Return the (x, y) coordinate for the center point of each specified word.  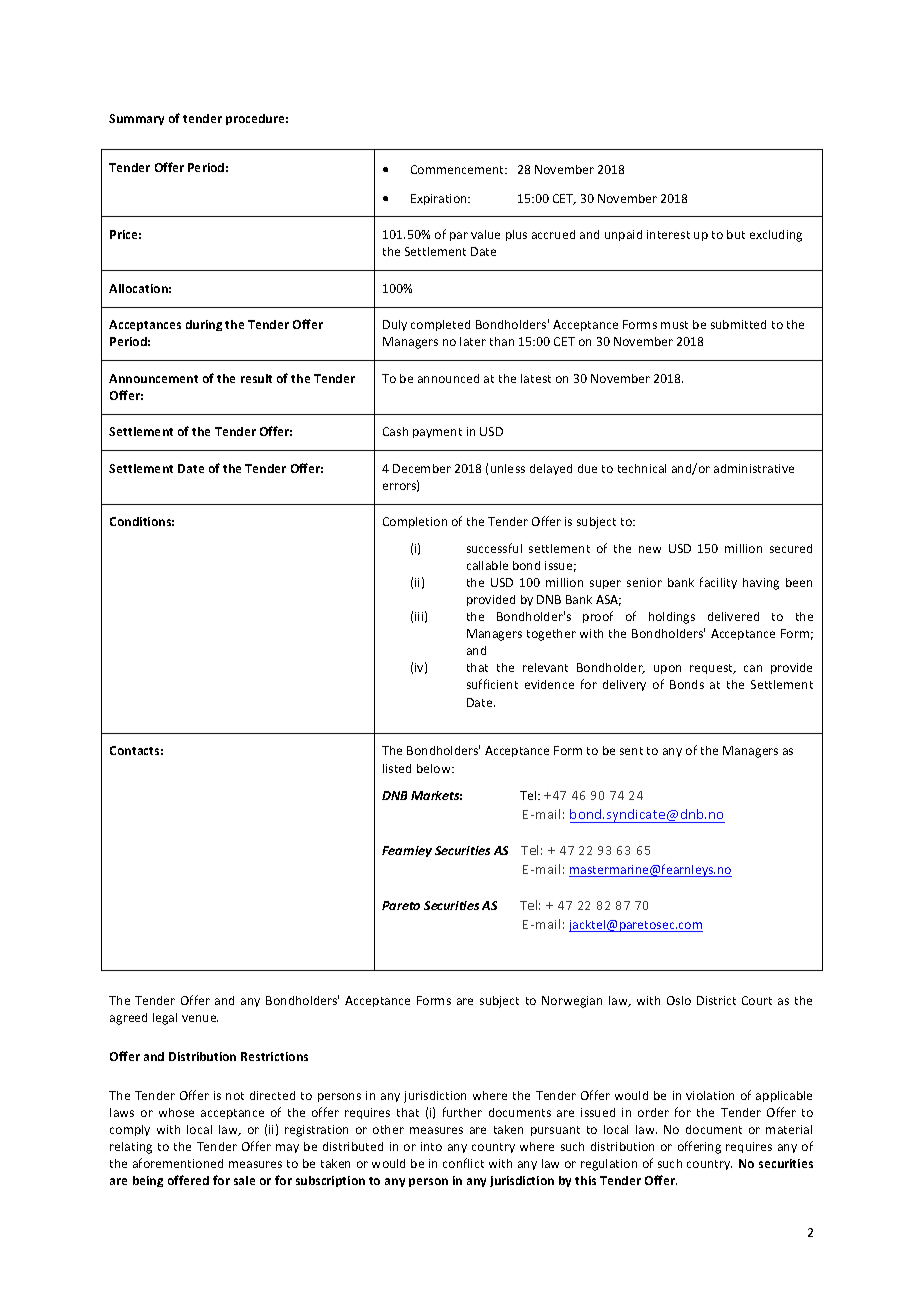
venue (200, 1018)
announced (448, 378)
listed (397, 768)
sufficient (492, 684)
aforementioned (178, 1163)
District (716, 1000)
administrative (754, 468)
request (712, 669)
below (435, 768)
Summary (136, 119)
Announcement (153, 378)
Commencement (459, 169)
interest (668, 234)
